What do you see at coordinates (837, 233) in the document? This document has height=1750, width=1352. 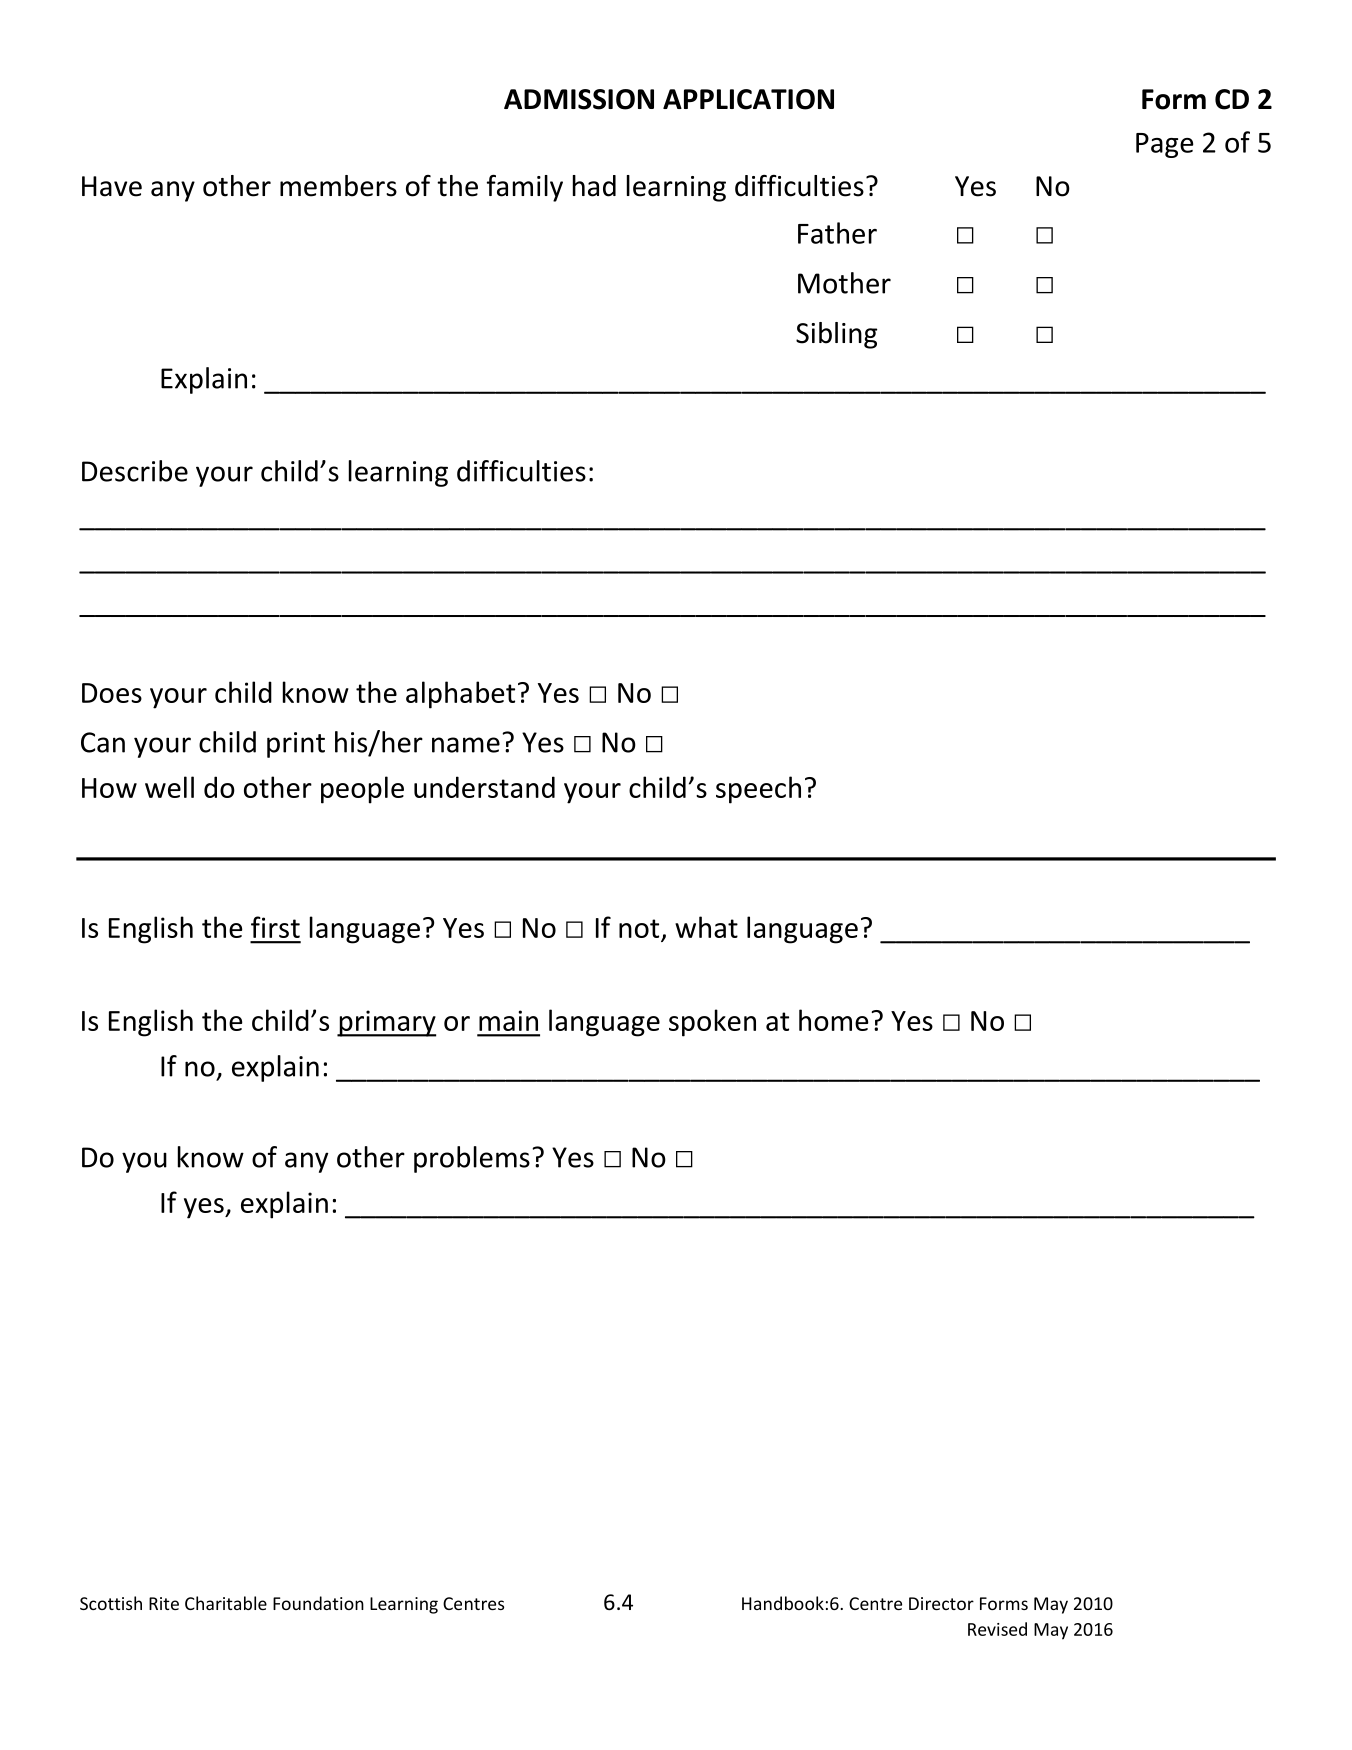 I see `Father` at bounding box center [837, 233].
